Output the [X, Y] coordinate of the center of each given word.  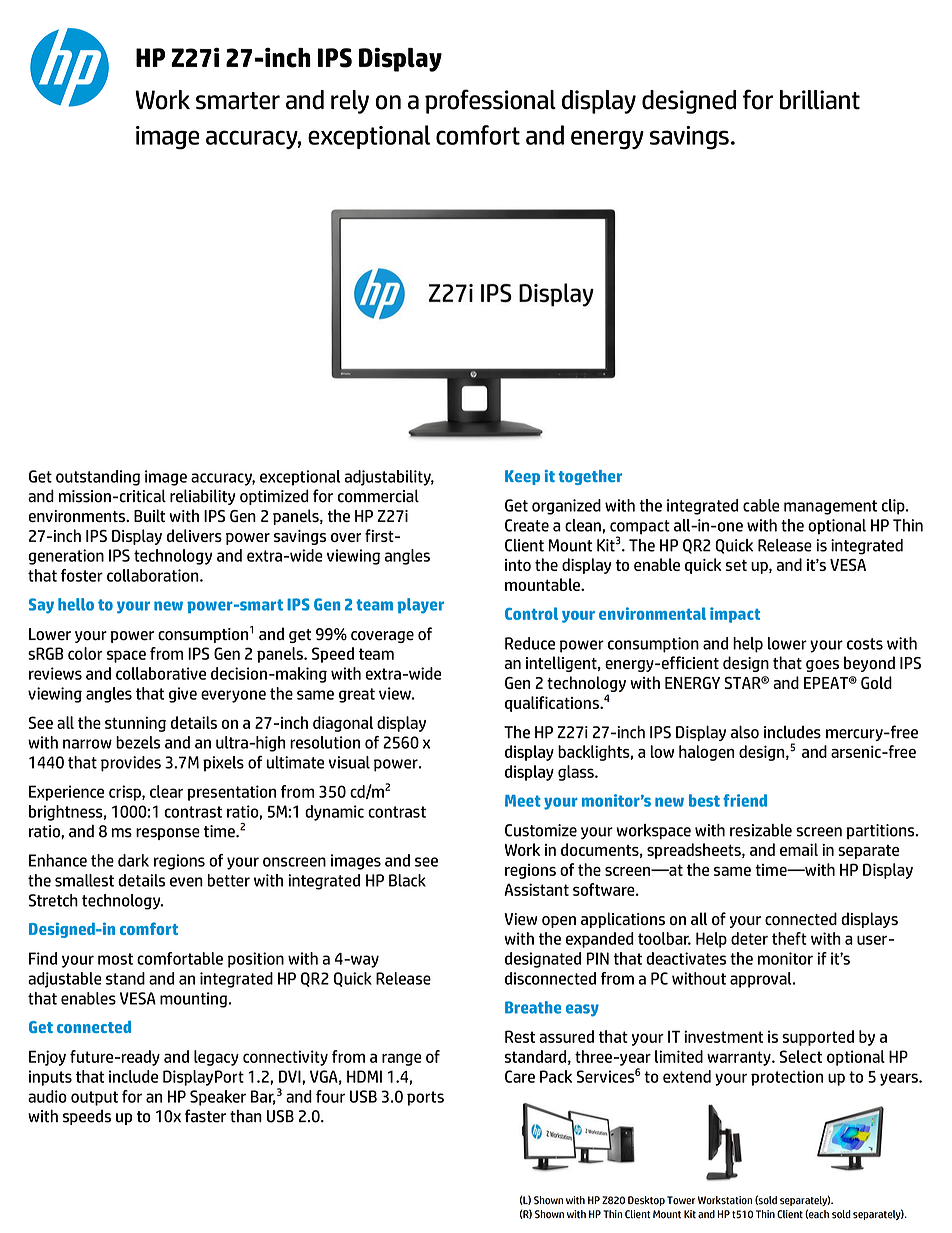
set [736, 565]
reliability [202, 497]
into [518, 565]
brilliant [820, 100]
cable [761, 505]
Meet [523, 801]
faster [205, 1116]
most [115, 959]
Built [149, 515]
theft [789, 938]
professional [490, 101]
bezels [138, 742]
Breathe [533, 1007]
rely [350, 102]
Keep [522, 477]
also [745, 732]
